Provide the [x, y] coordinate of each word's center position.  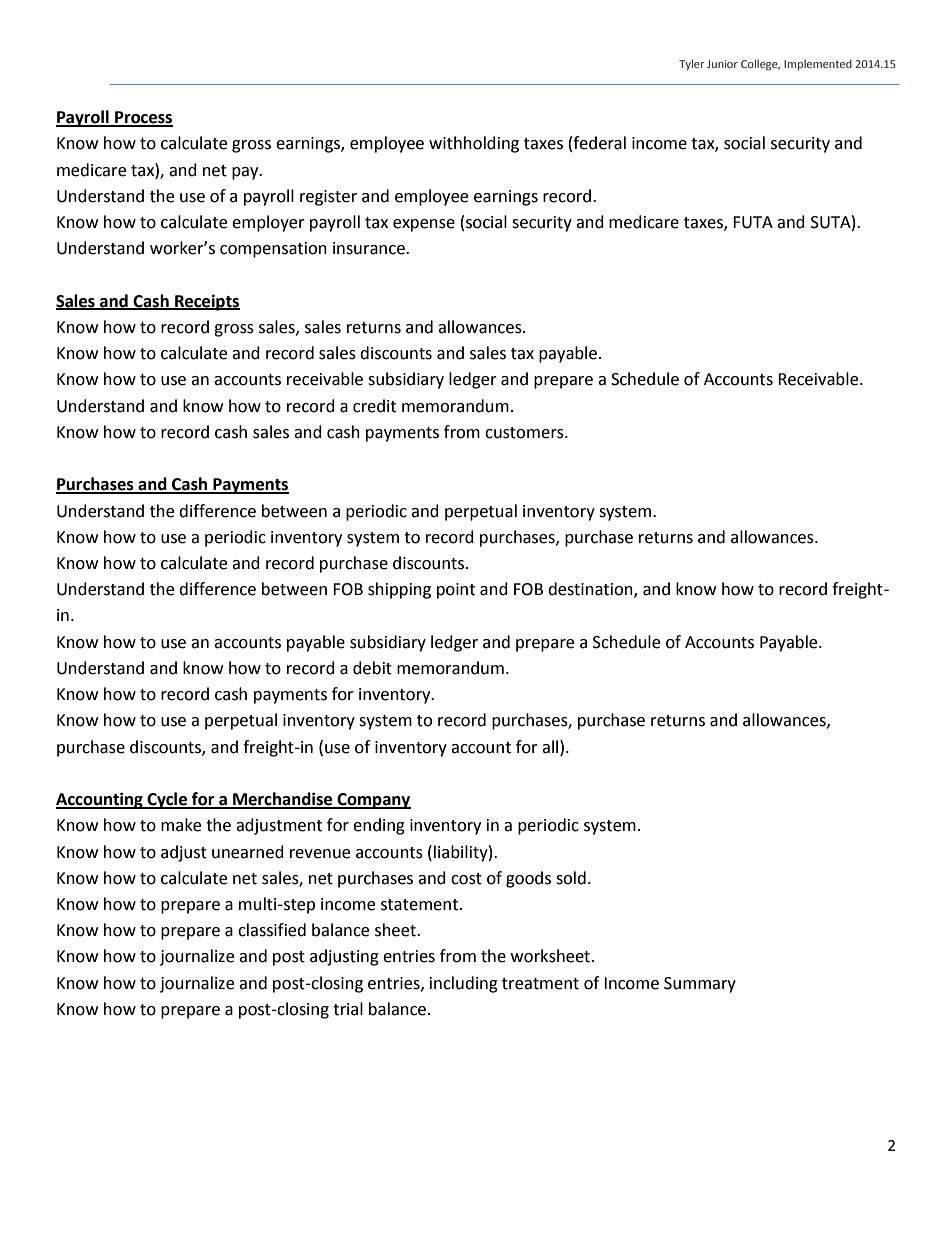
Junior [722, 64]
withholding [474, 144]
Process [143, 118]
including [464, 984]
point [456, 591]
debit [372, 668]
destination [591, 590]
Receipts [206, 302]
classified [272, 930]
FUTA [753, 222]
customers [525, 433]
